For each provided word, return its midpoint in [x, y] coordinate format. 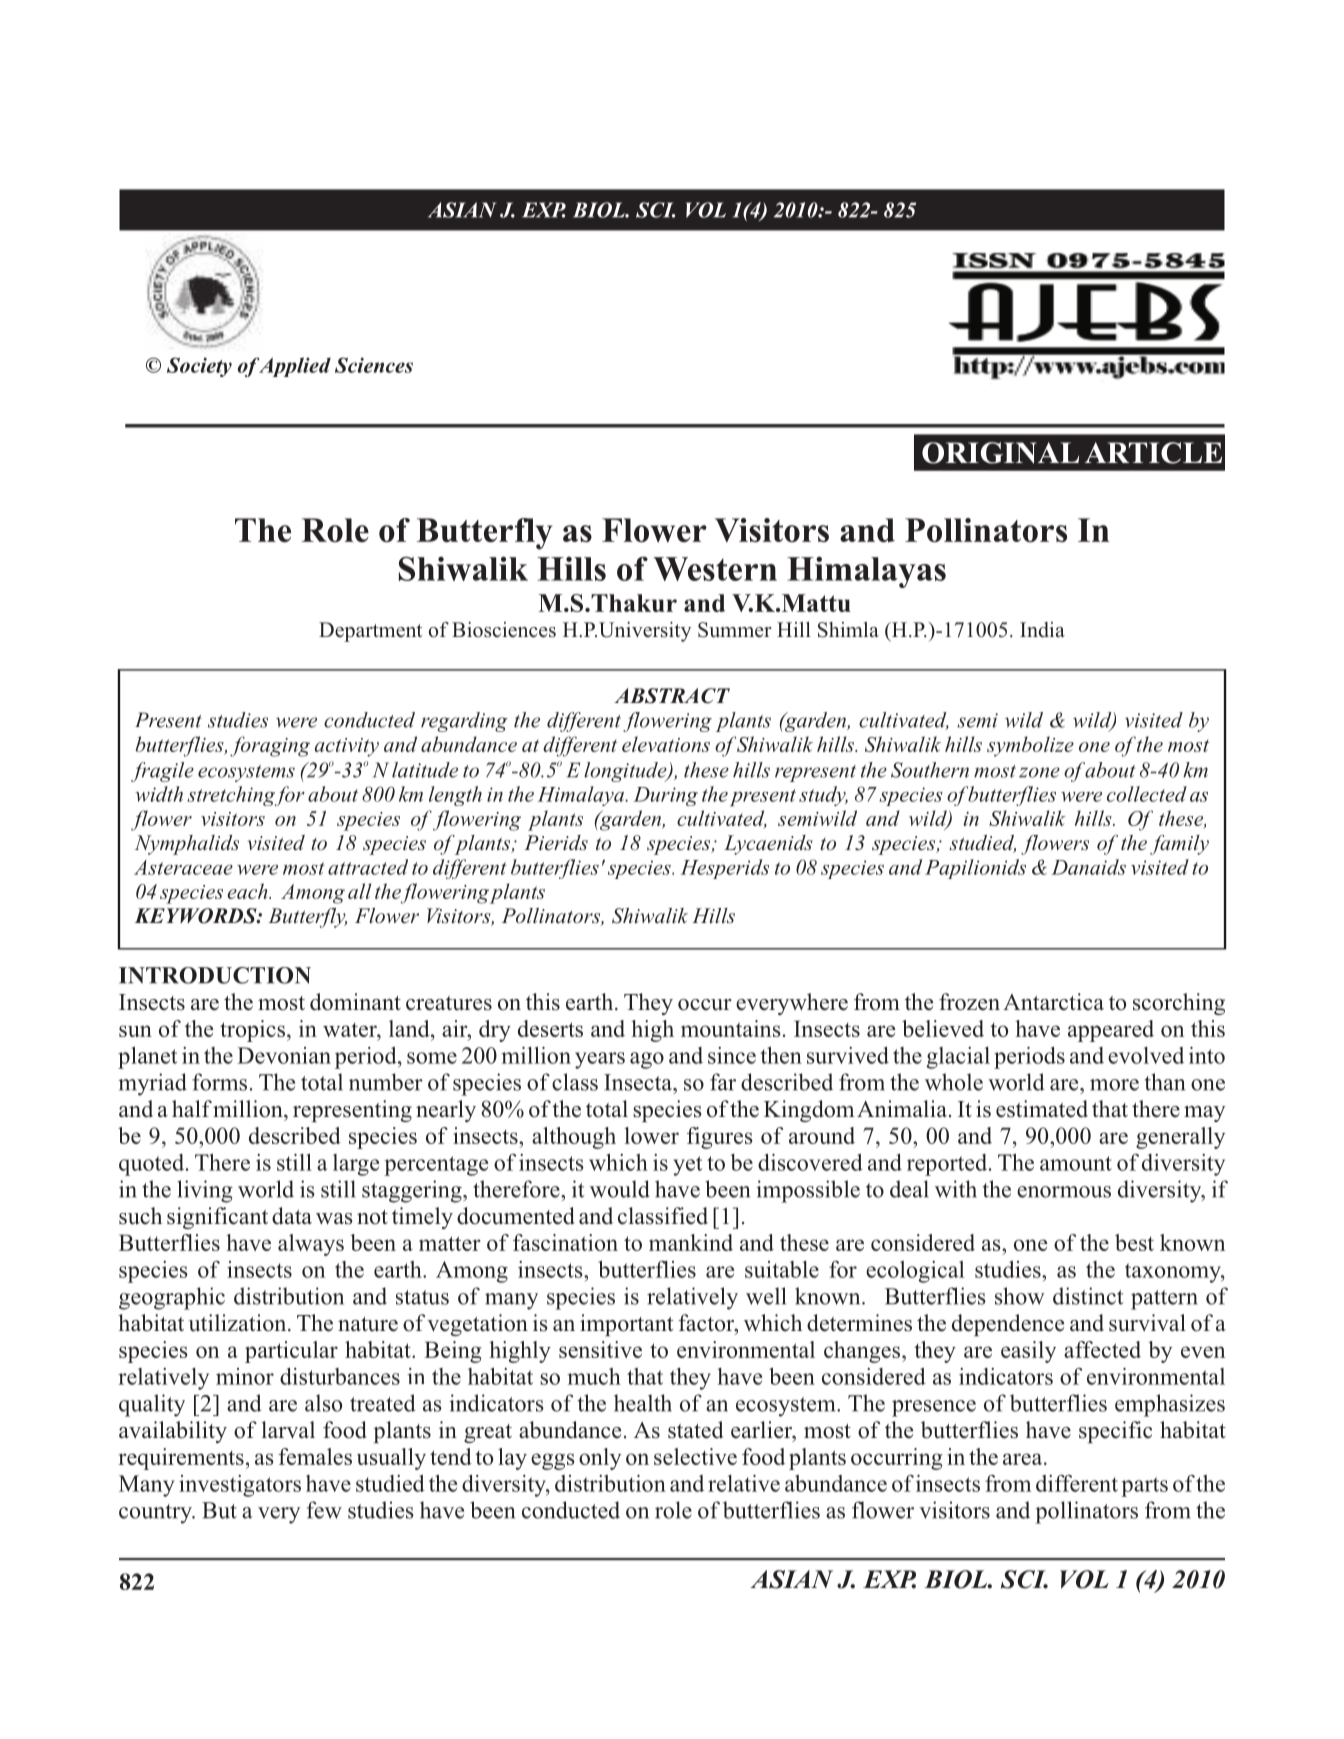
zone [1039, 772]
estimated [1042, 1109]
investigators [240, 1486]
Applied [294, 367]
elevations [666, 744]
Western [715, 569]
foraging [270, 746]
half [192, 1108]
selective [695, 1456]
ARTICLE [1153, 453]
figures [720, 1138]
